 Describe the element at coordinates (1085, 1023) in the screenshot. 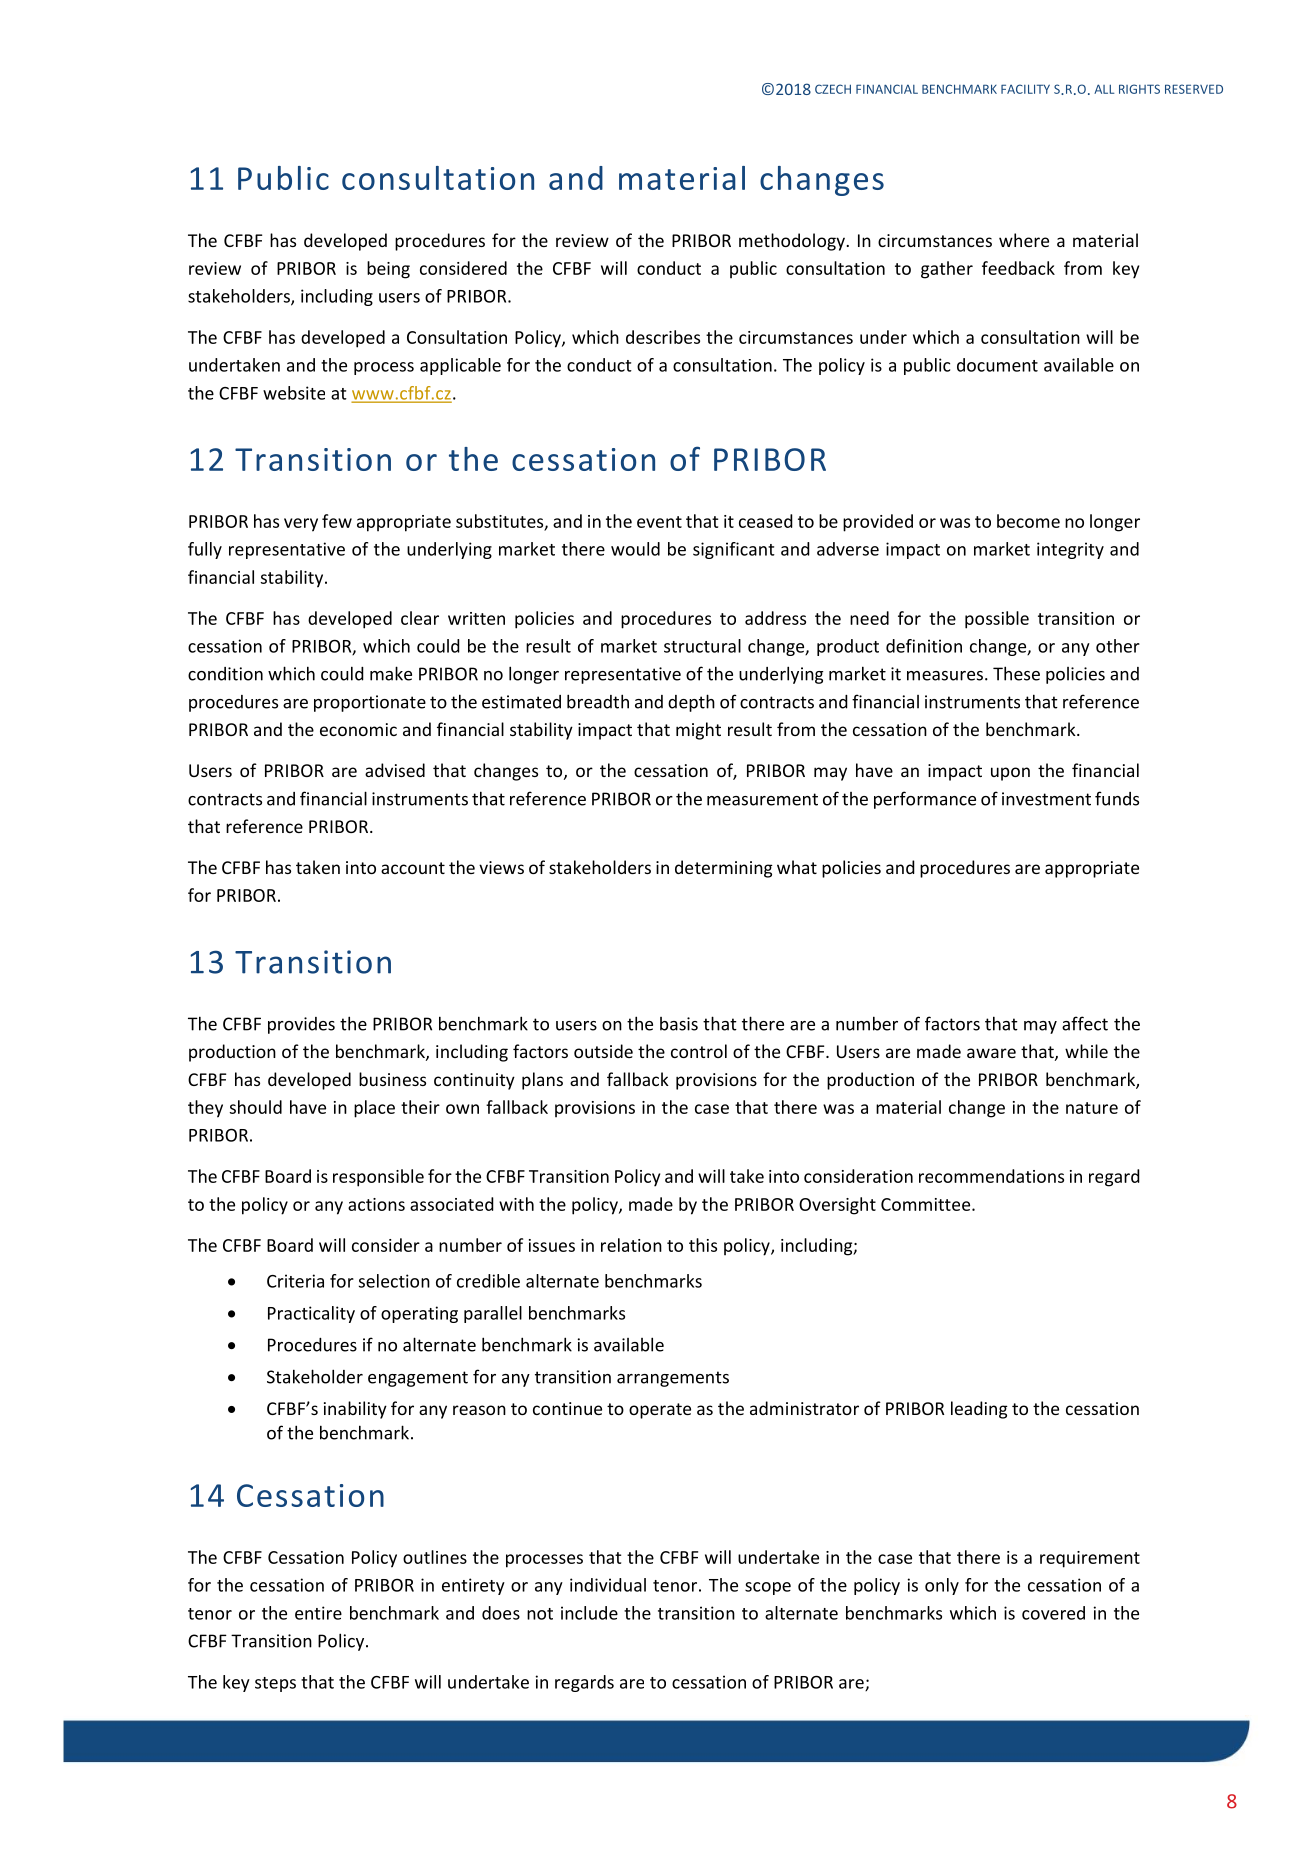

I see `affect` at that location.
